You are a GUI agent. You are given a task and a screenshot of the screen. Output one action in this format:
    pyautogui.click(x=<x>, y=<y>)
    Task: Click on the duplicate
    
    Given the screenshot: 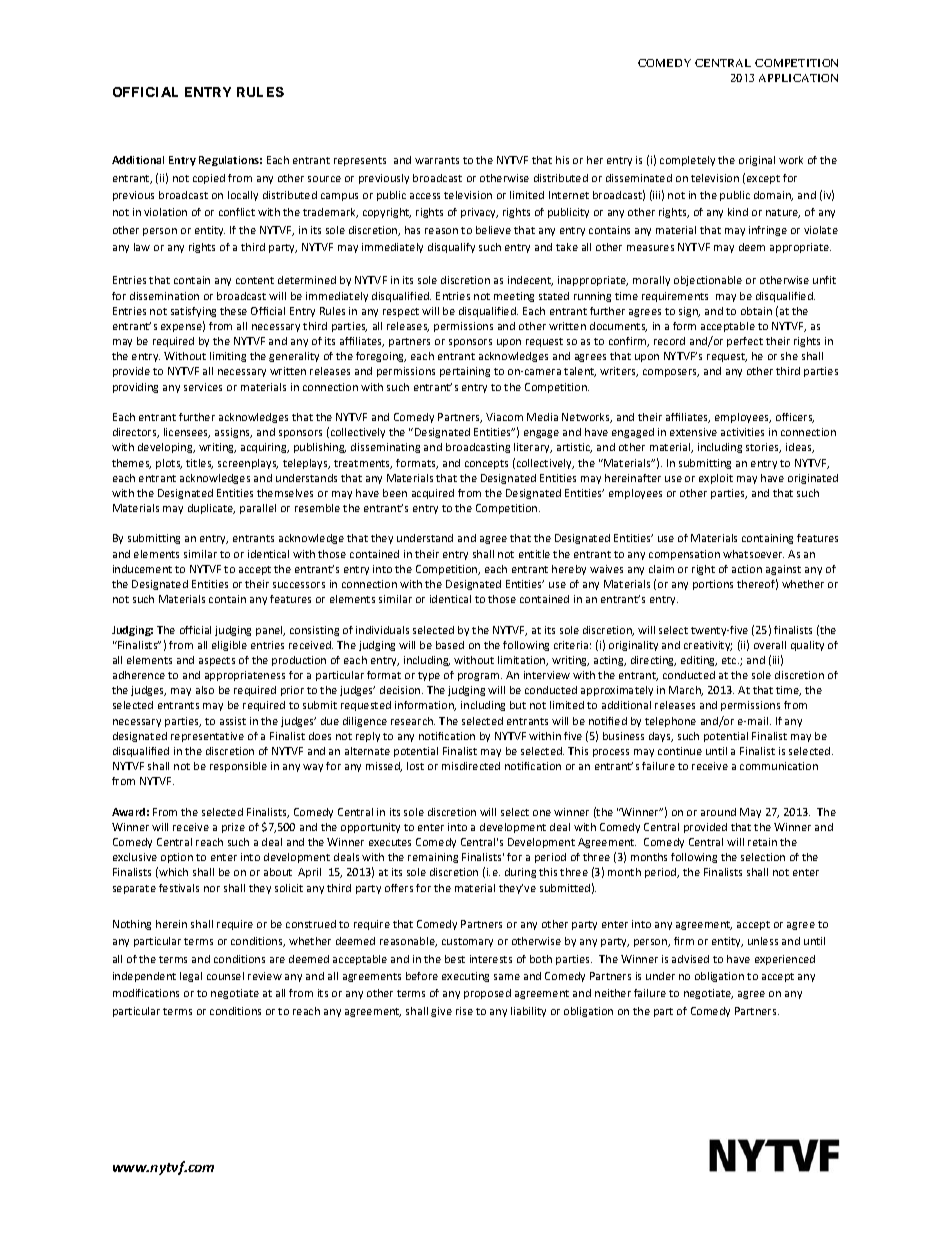 What is the action you would take?
    pyautogui.click(x=211, y=509)
